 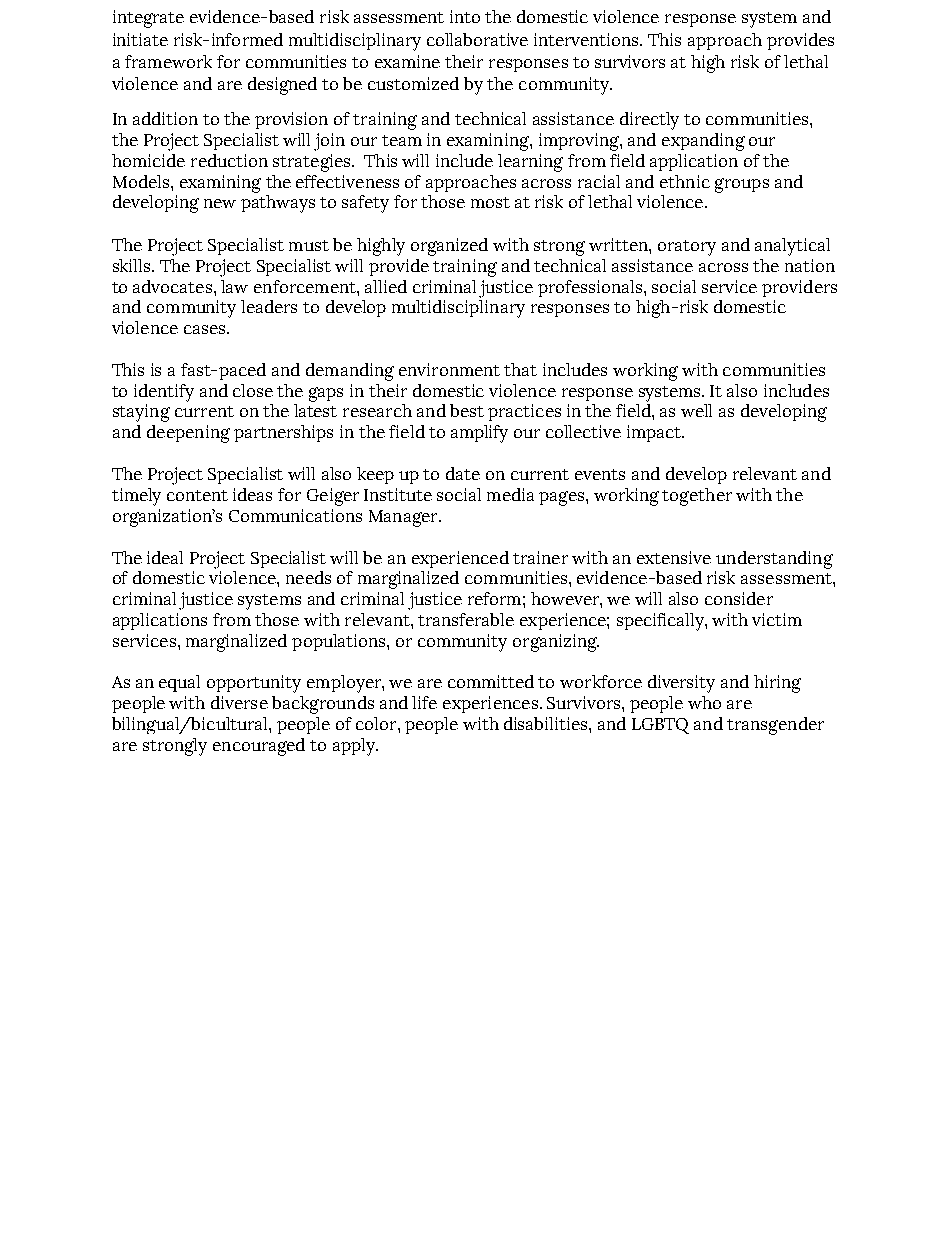 I want to click on environment, so click(x=449, y=369).
